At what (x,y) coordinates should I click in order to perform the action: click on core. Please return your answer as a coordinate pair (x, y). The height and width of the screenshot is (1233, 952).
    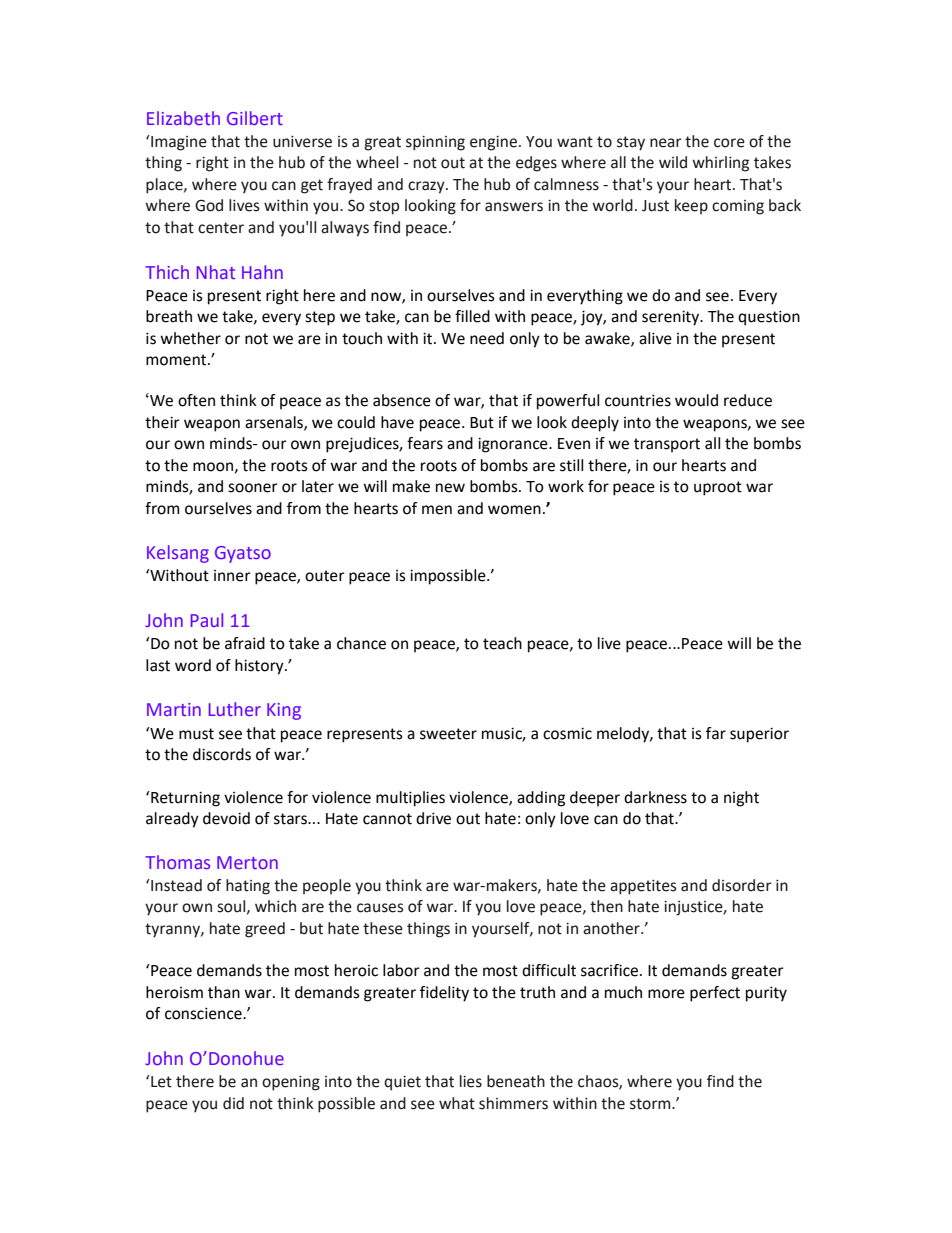
    Looking at the image, I should click on (729, 143).
